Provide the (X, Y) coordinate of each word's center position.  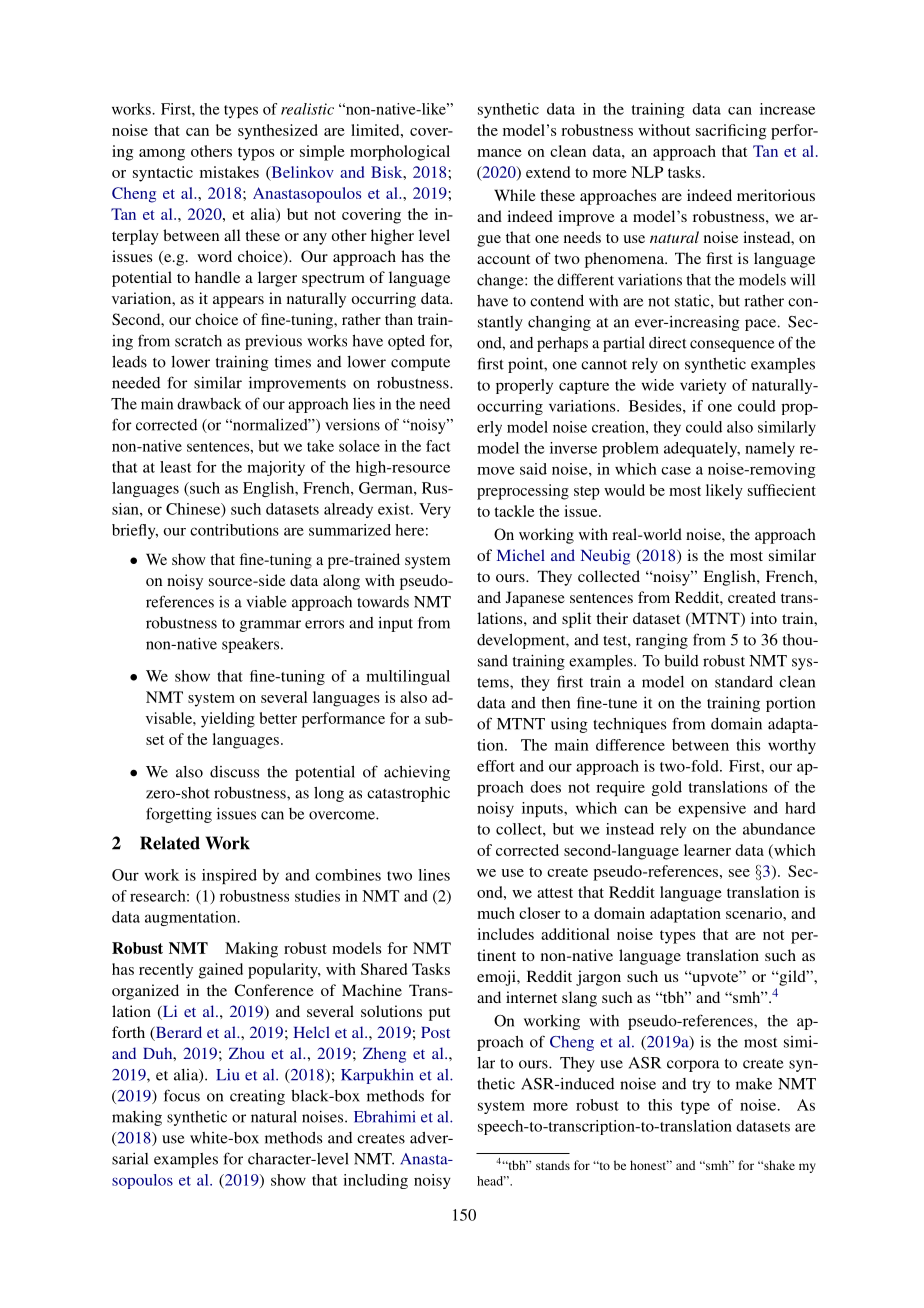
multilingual (408, 677)
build (681, 661)
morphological (400, 153)
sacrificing (731, 132)
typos (256, 154)
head (491, 1181)
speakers (252, 645)
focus (182, 1095)
